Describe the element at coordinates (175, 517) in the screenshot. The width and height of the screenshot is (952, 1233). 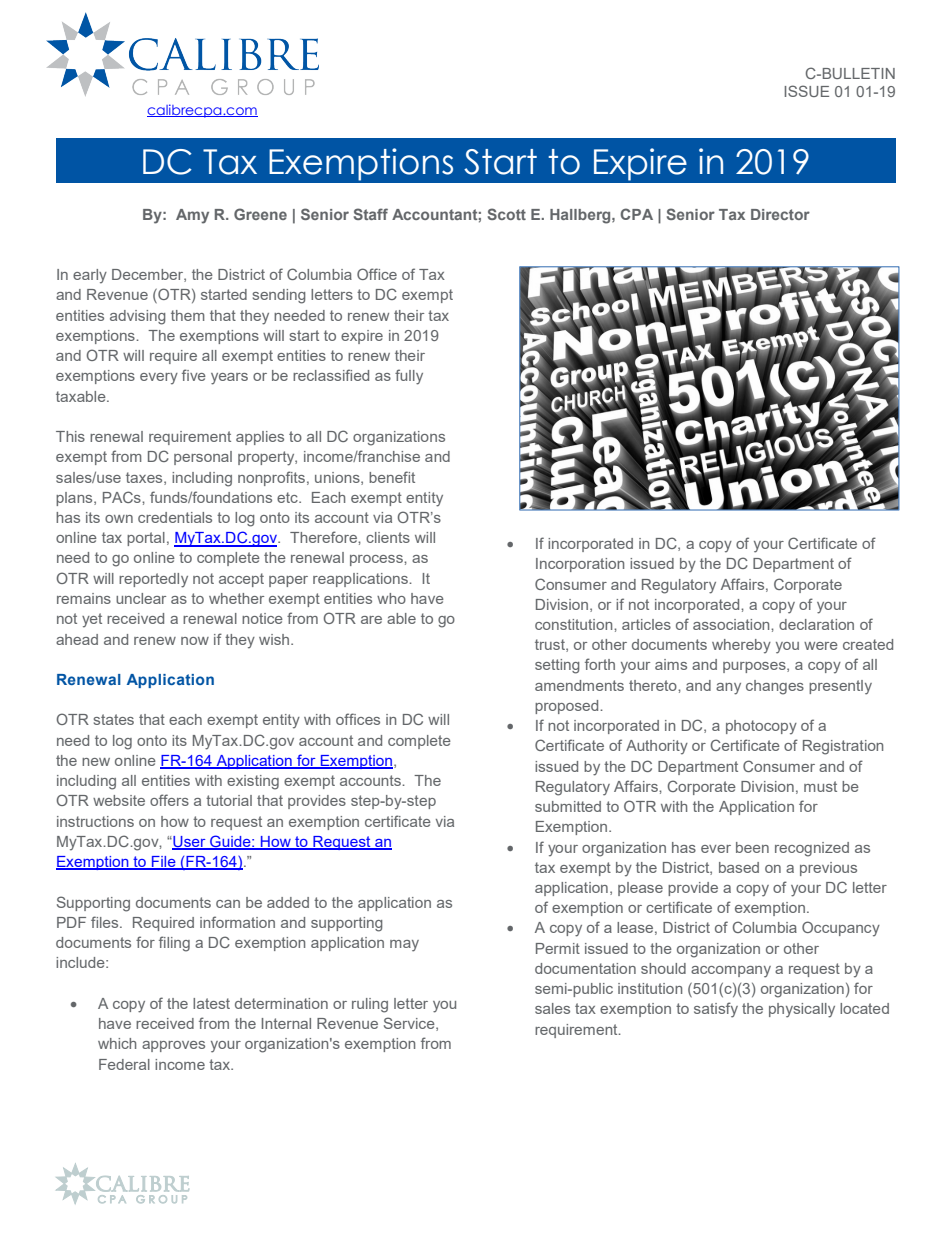
I see `credentials` at that location.
